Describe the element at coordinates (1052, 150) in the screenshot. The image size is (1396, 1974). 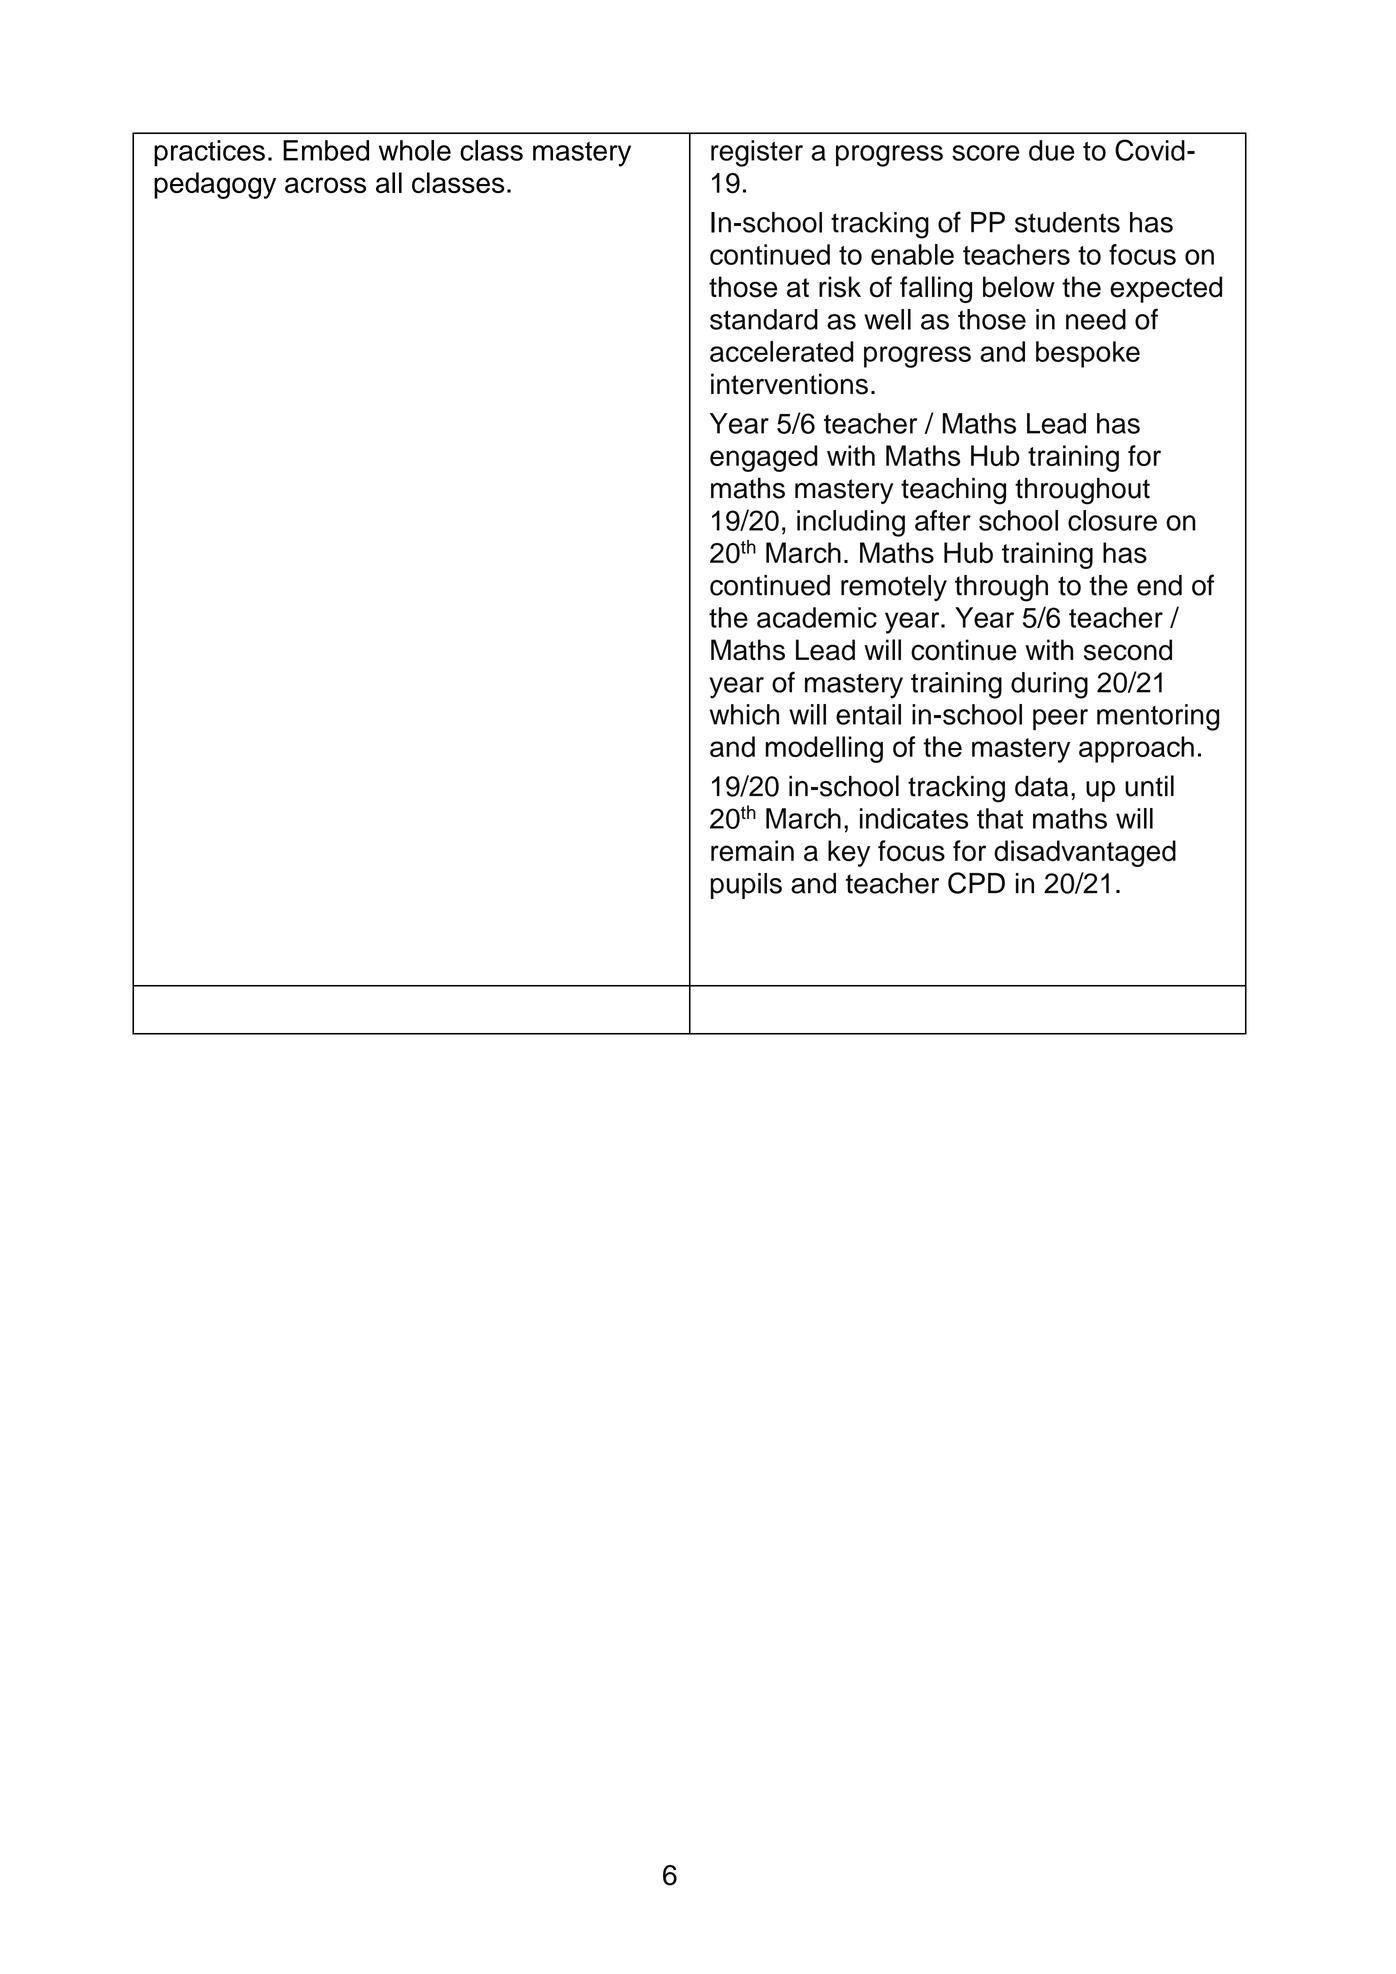
I see `due` at that location.
